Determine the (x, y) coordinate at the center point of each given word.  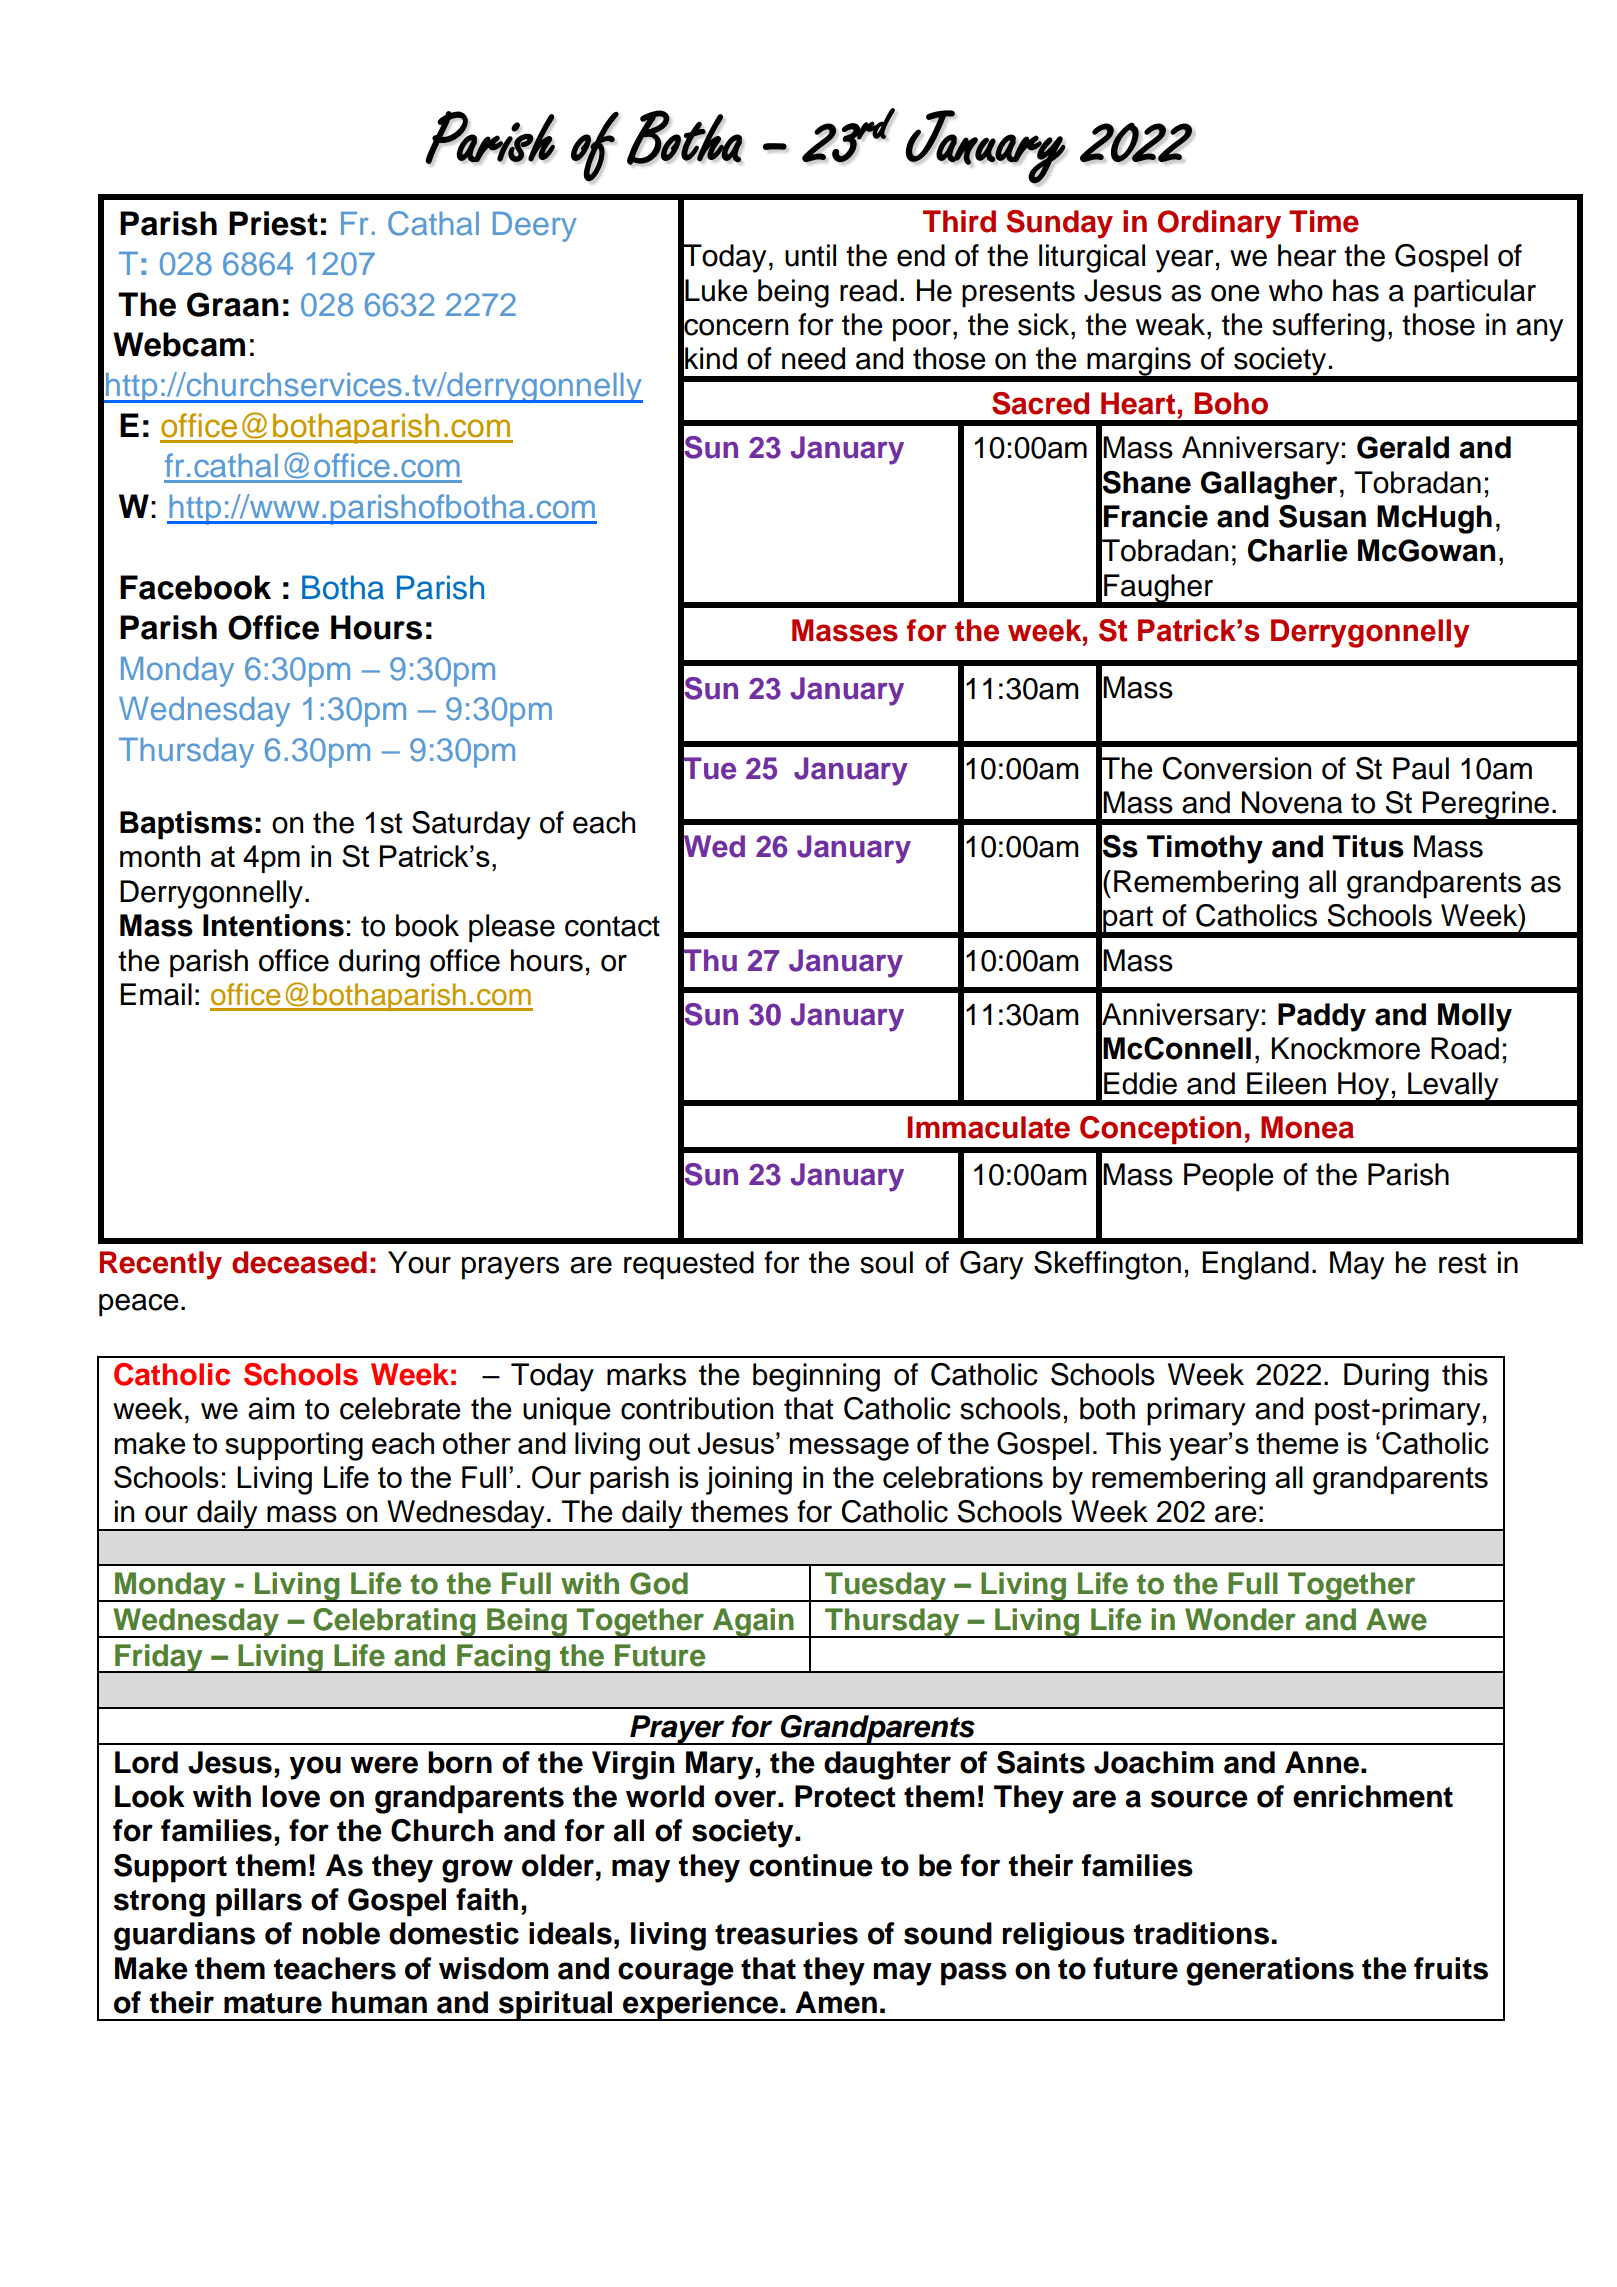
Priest (273, 223)
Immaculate (988, 1127)
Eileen (1286, 1083)
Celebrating (394, 1623)
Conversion (1237, 768)
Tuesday (885, 1587)
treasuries (786, 1933)
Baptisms (186, 825)
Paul (1421, 768)
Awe (1396, 1619)
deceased (299, 1262)
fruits (1451, 1968)
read (868, 290)
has (1356, 290)
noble (341, 1933)
